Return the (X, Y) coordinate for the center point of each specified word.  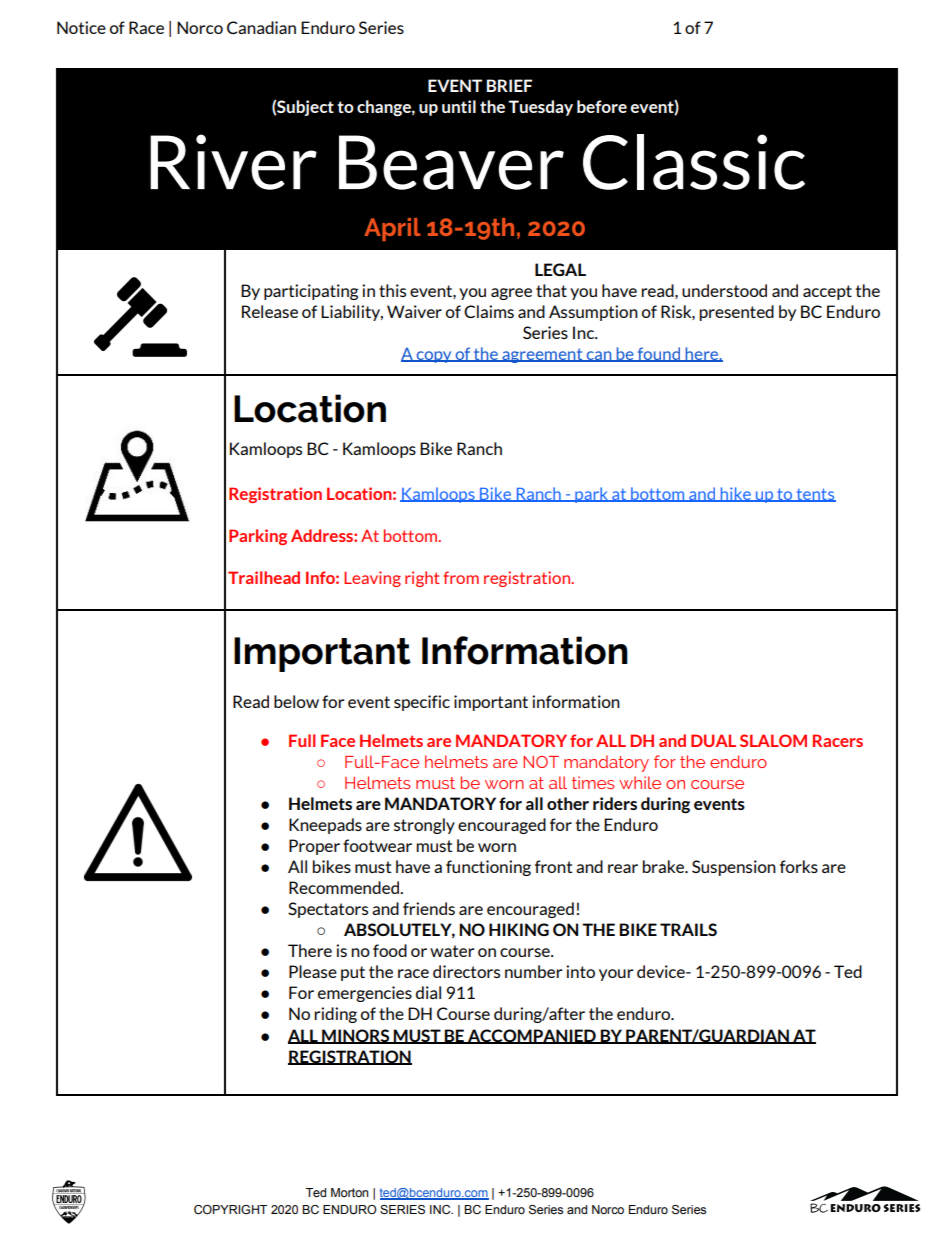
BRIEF (509, 85)
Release (270, 311)
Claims (489, 311)
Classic (694, 162)
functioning (488, 868)
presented (736, 313)
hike (735, 494)
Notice (81, 27)
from (461, 577)
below (296, 701)
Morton (349, 1192)
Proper (314, 847)
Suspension (734, 868)
